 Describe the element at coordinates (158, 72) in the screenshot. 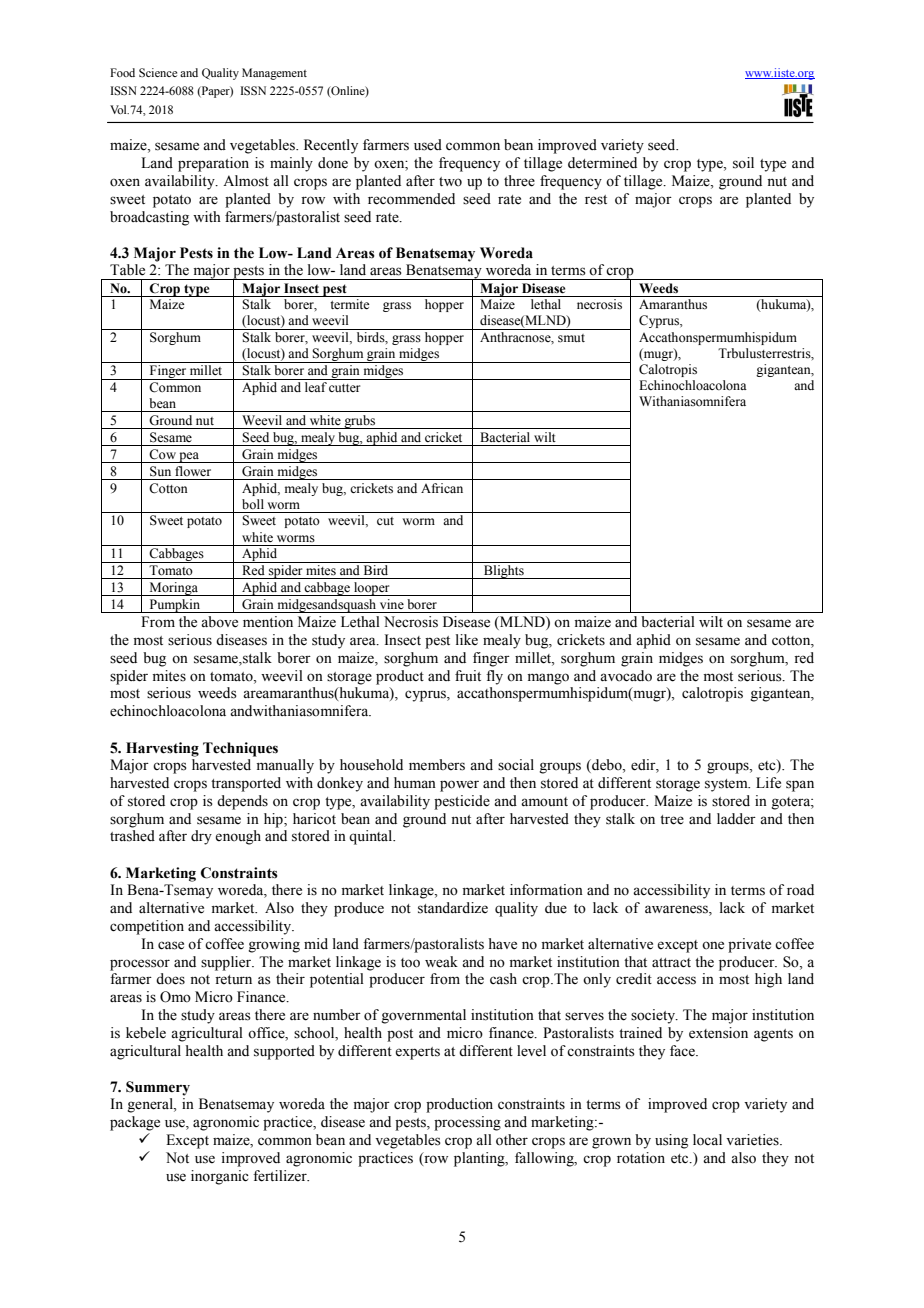

I see `Science` at that location.
